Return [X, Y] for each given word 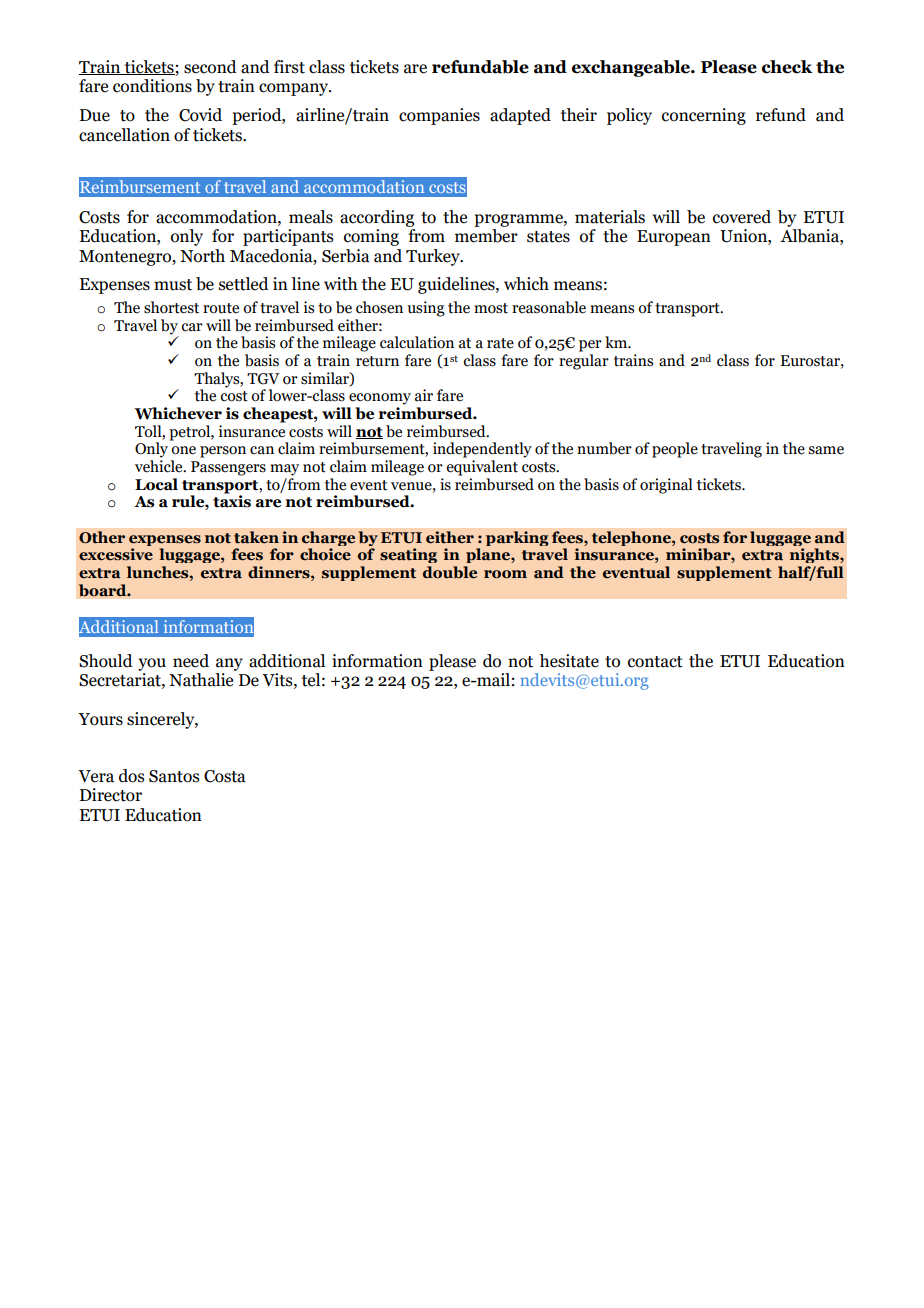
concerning [704, 116]
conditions [152, 86]
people [675, 450]
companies [439, 116]
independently [482, 450]
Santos [174, 776]
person [223, 452]
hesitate [569, 661]
